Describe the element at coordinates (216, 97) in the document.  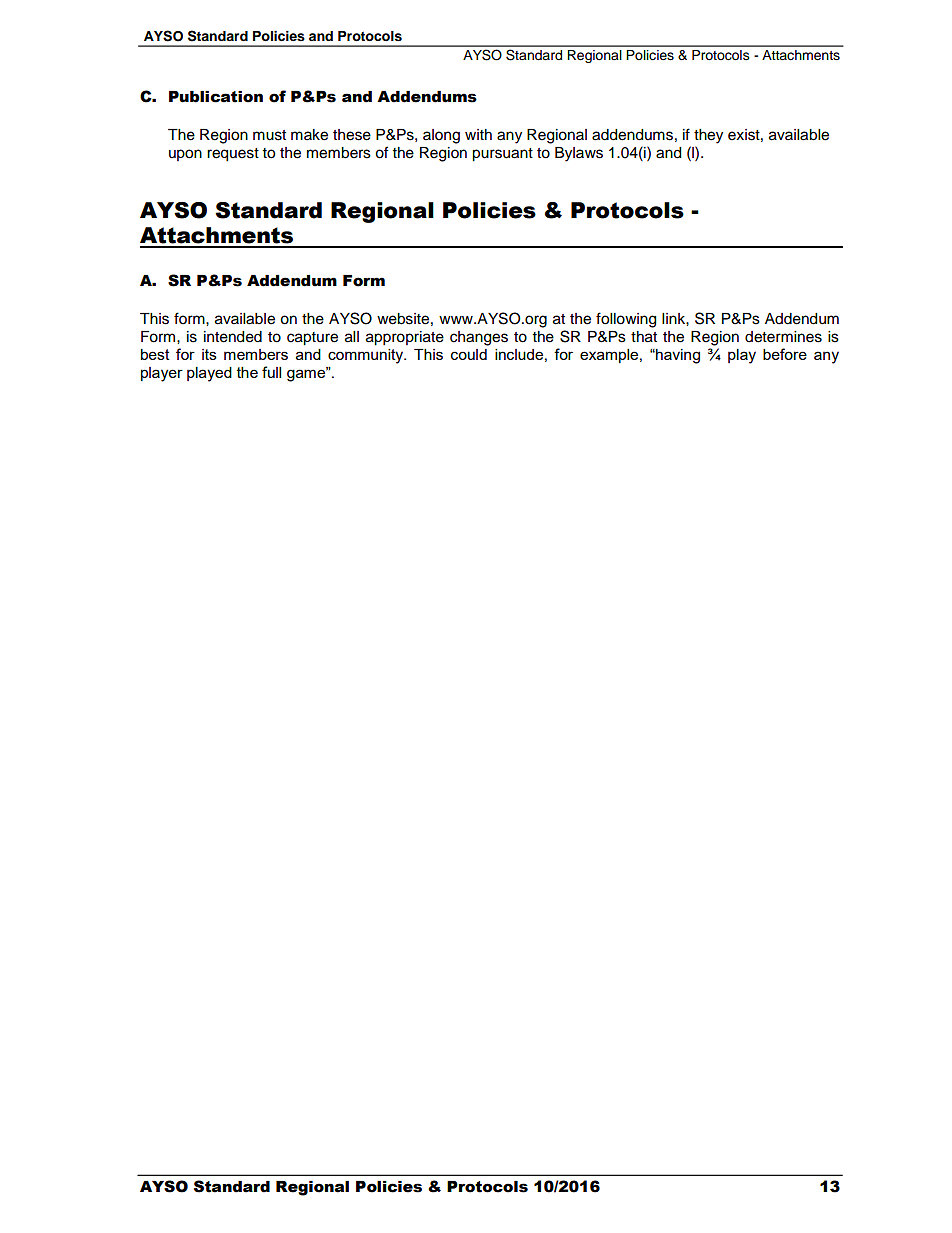
I see `Publication` at that location.
